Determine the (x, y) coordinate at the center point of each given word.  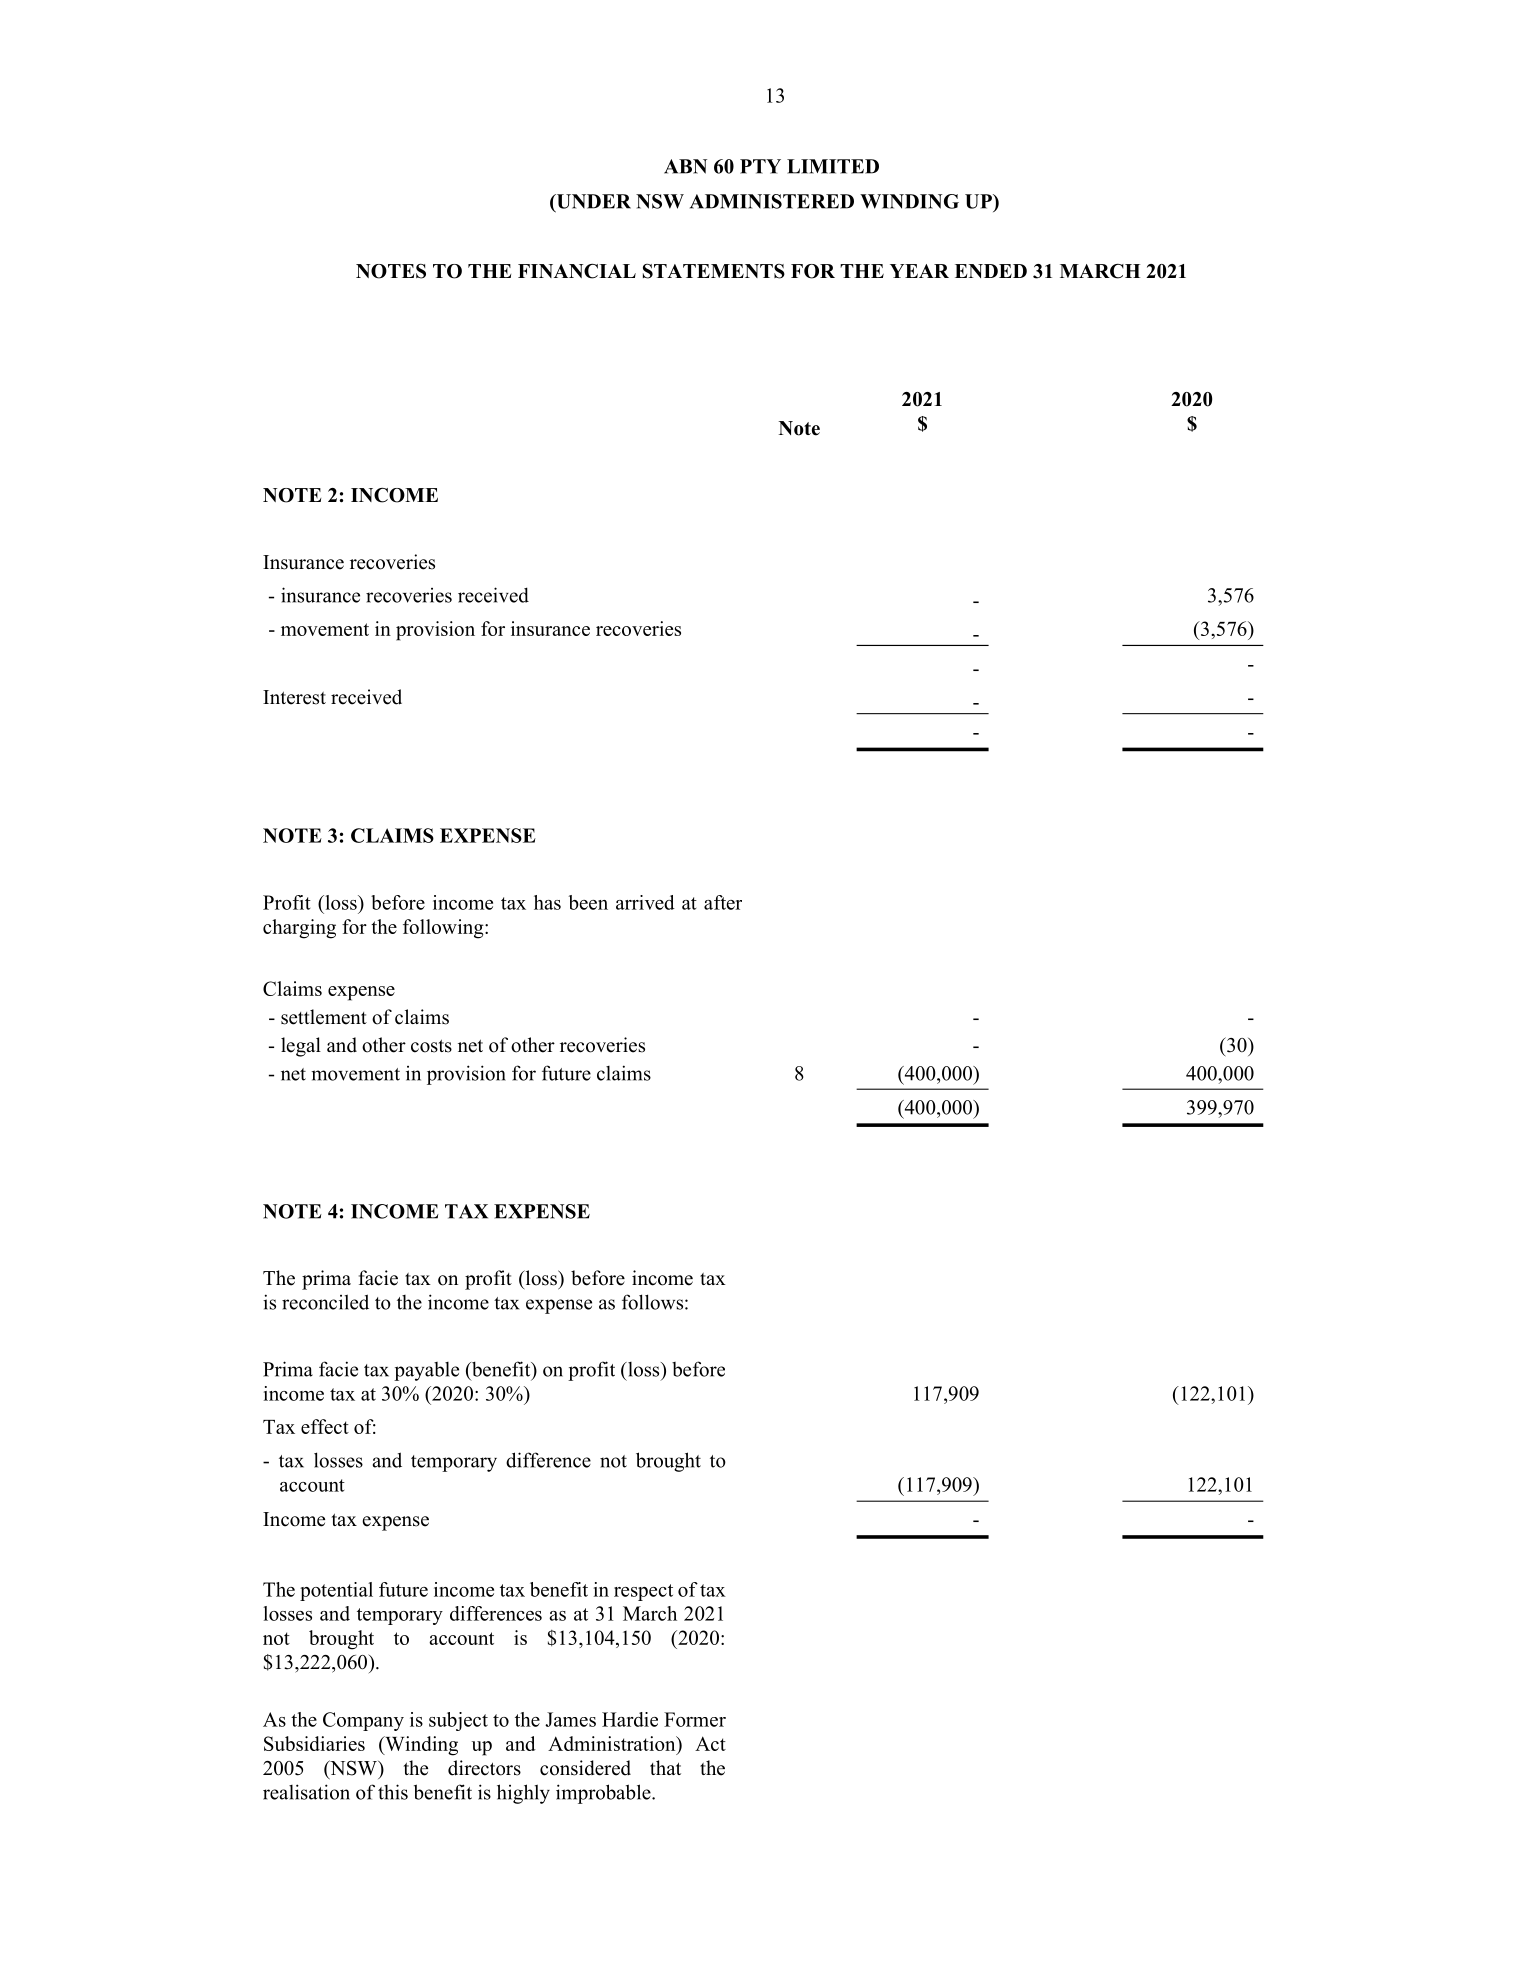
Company (363, 1721)
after (723, 902)
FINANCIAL (577, 271)
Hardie (630, 1719)
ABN (685, 166)
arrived (645, 902)
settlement (324, 1017)
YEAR (919, 271)
